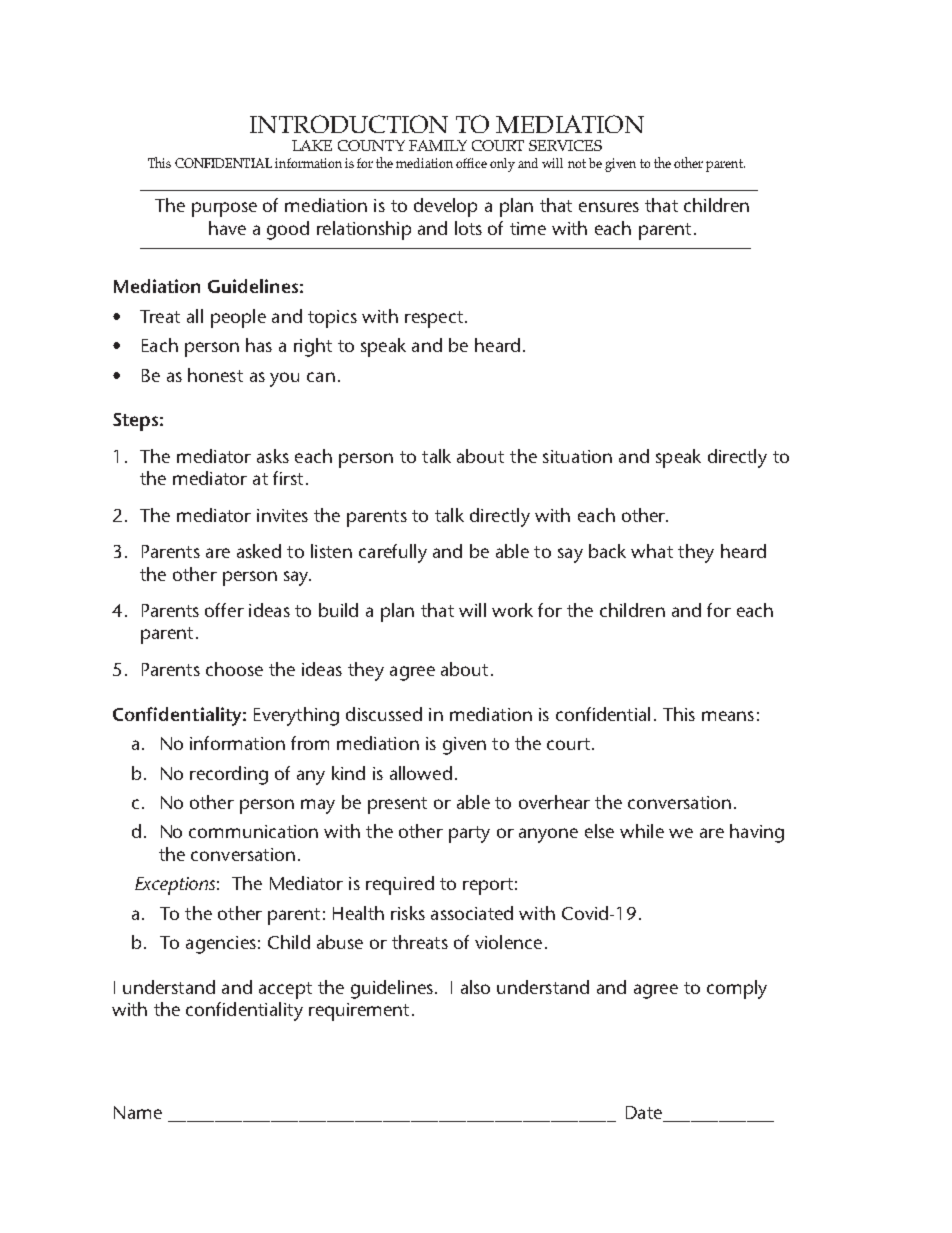  Describe the element at coordinates (234, 669) in the image. I see `choose` at that location.
